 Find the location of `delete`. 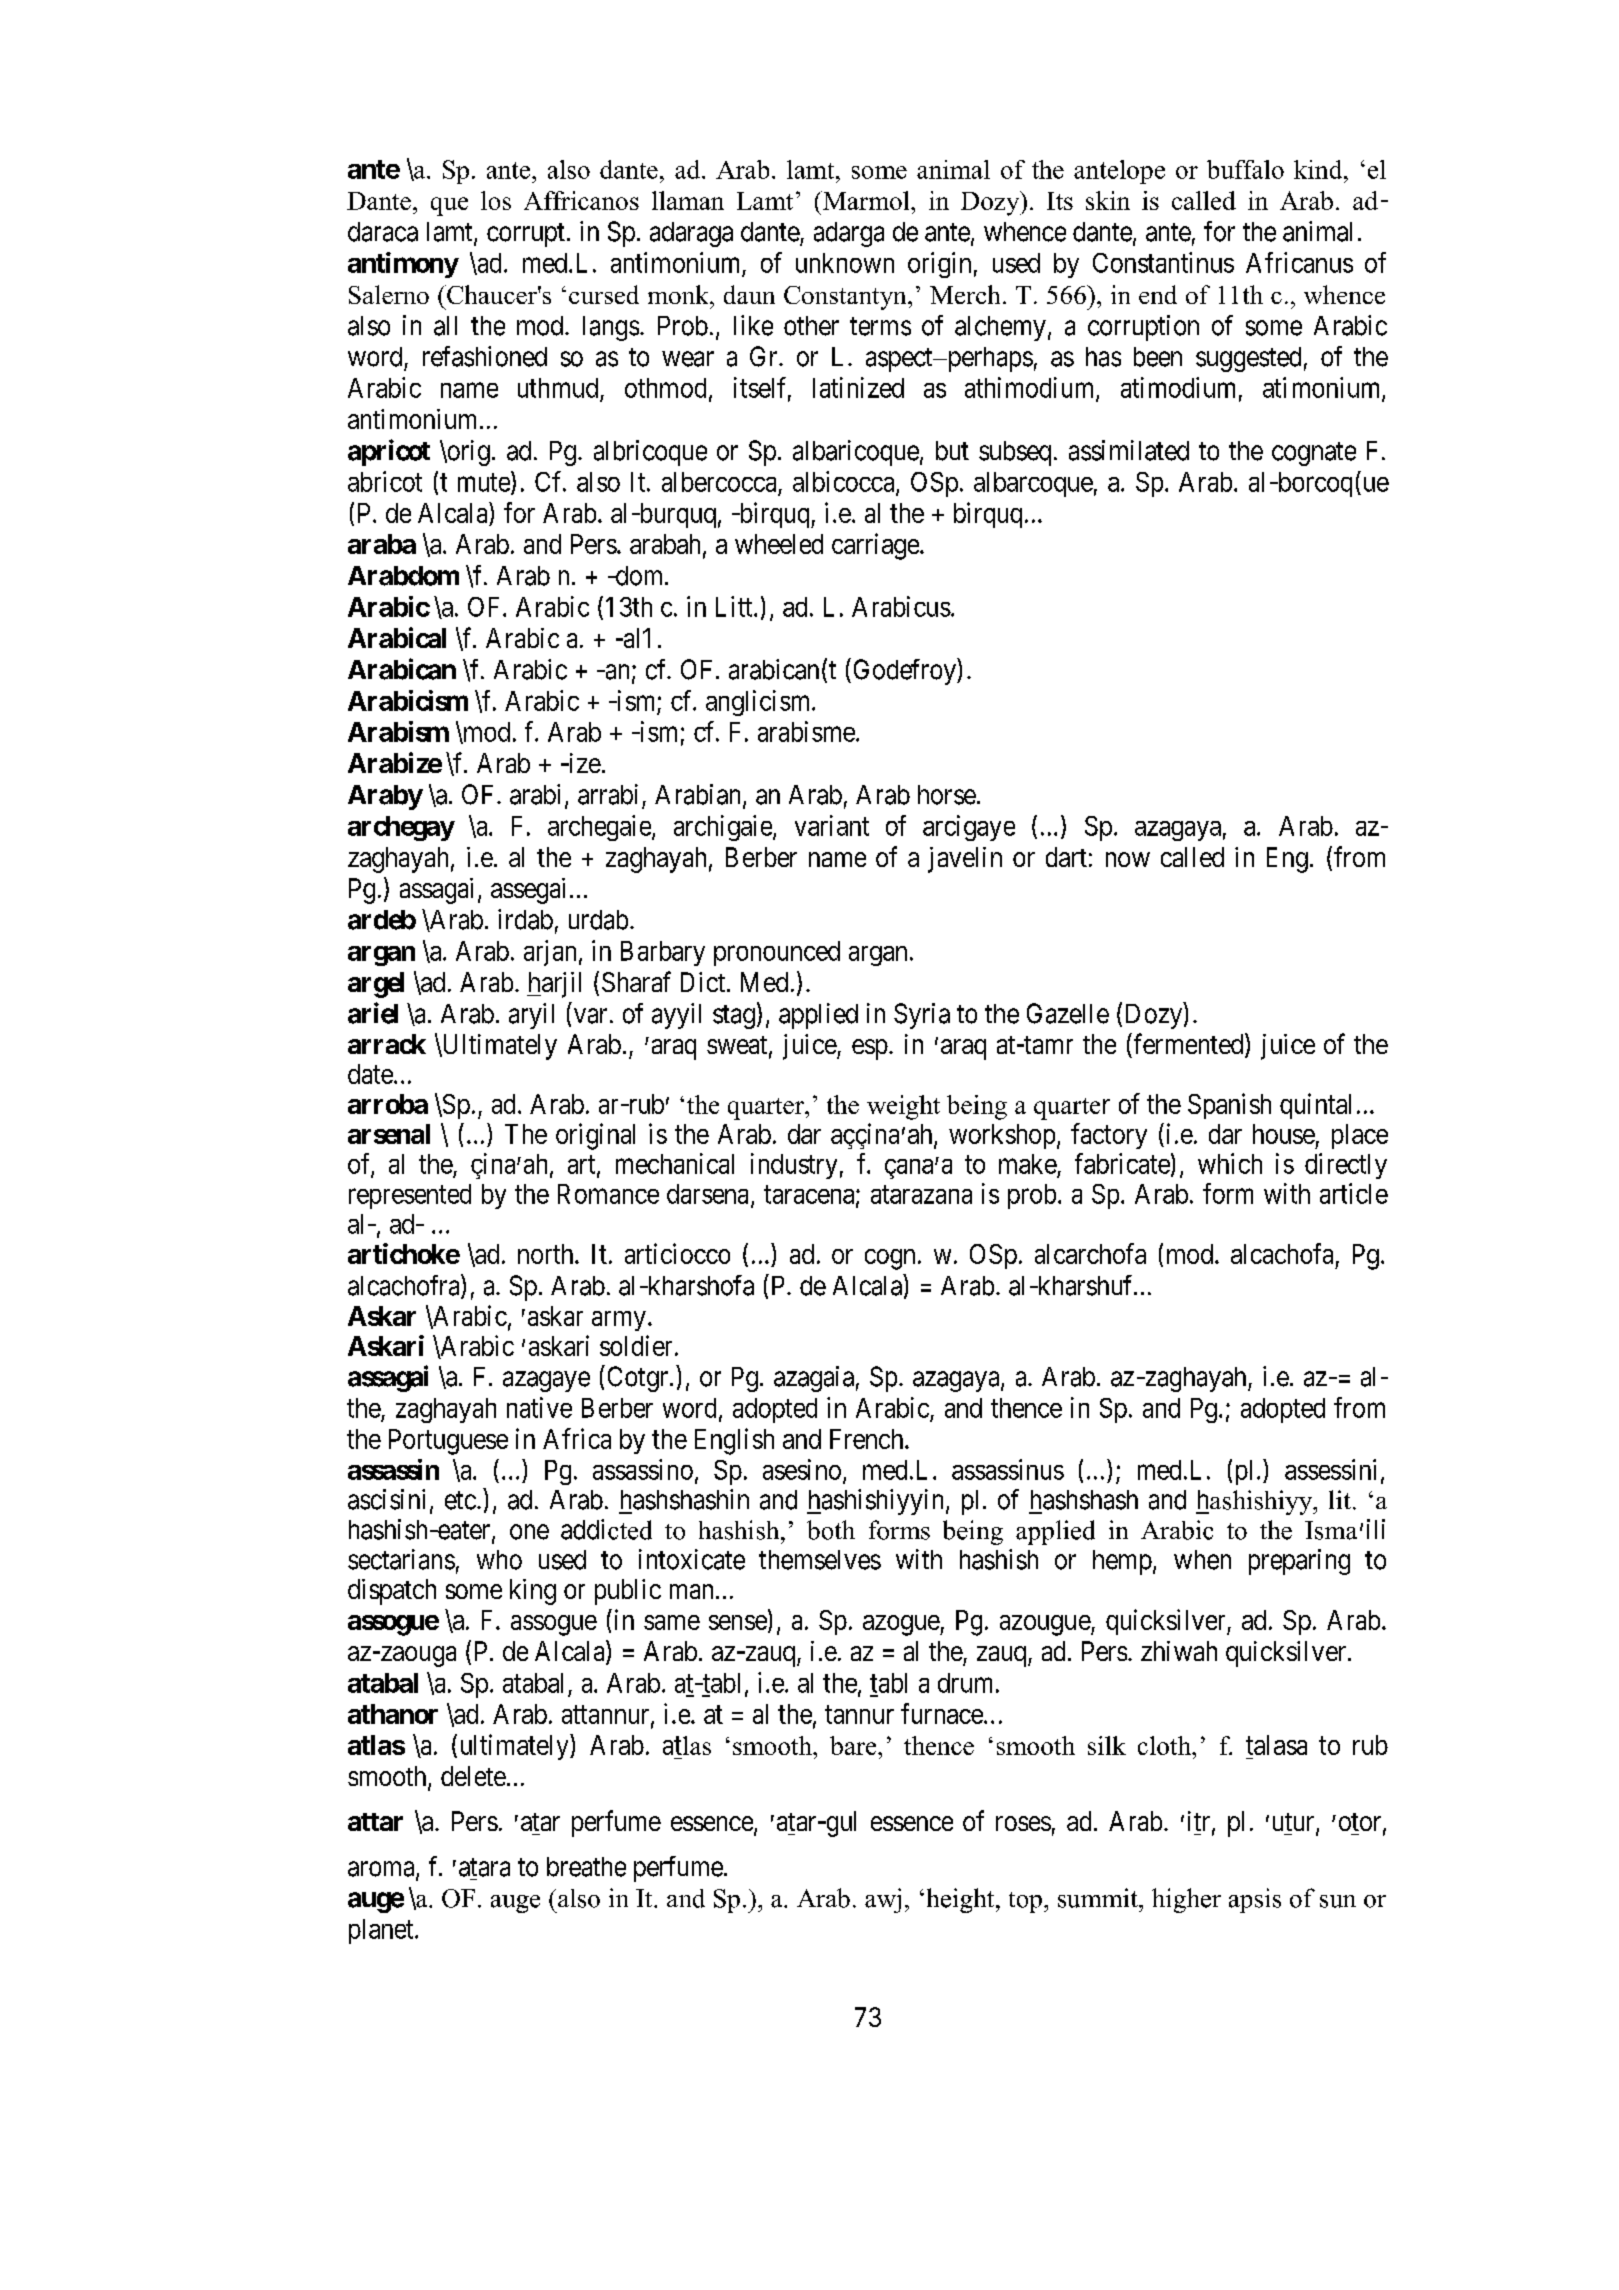

delete is located at coordinates (473, 1776).
